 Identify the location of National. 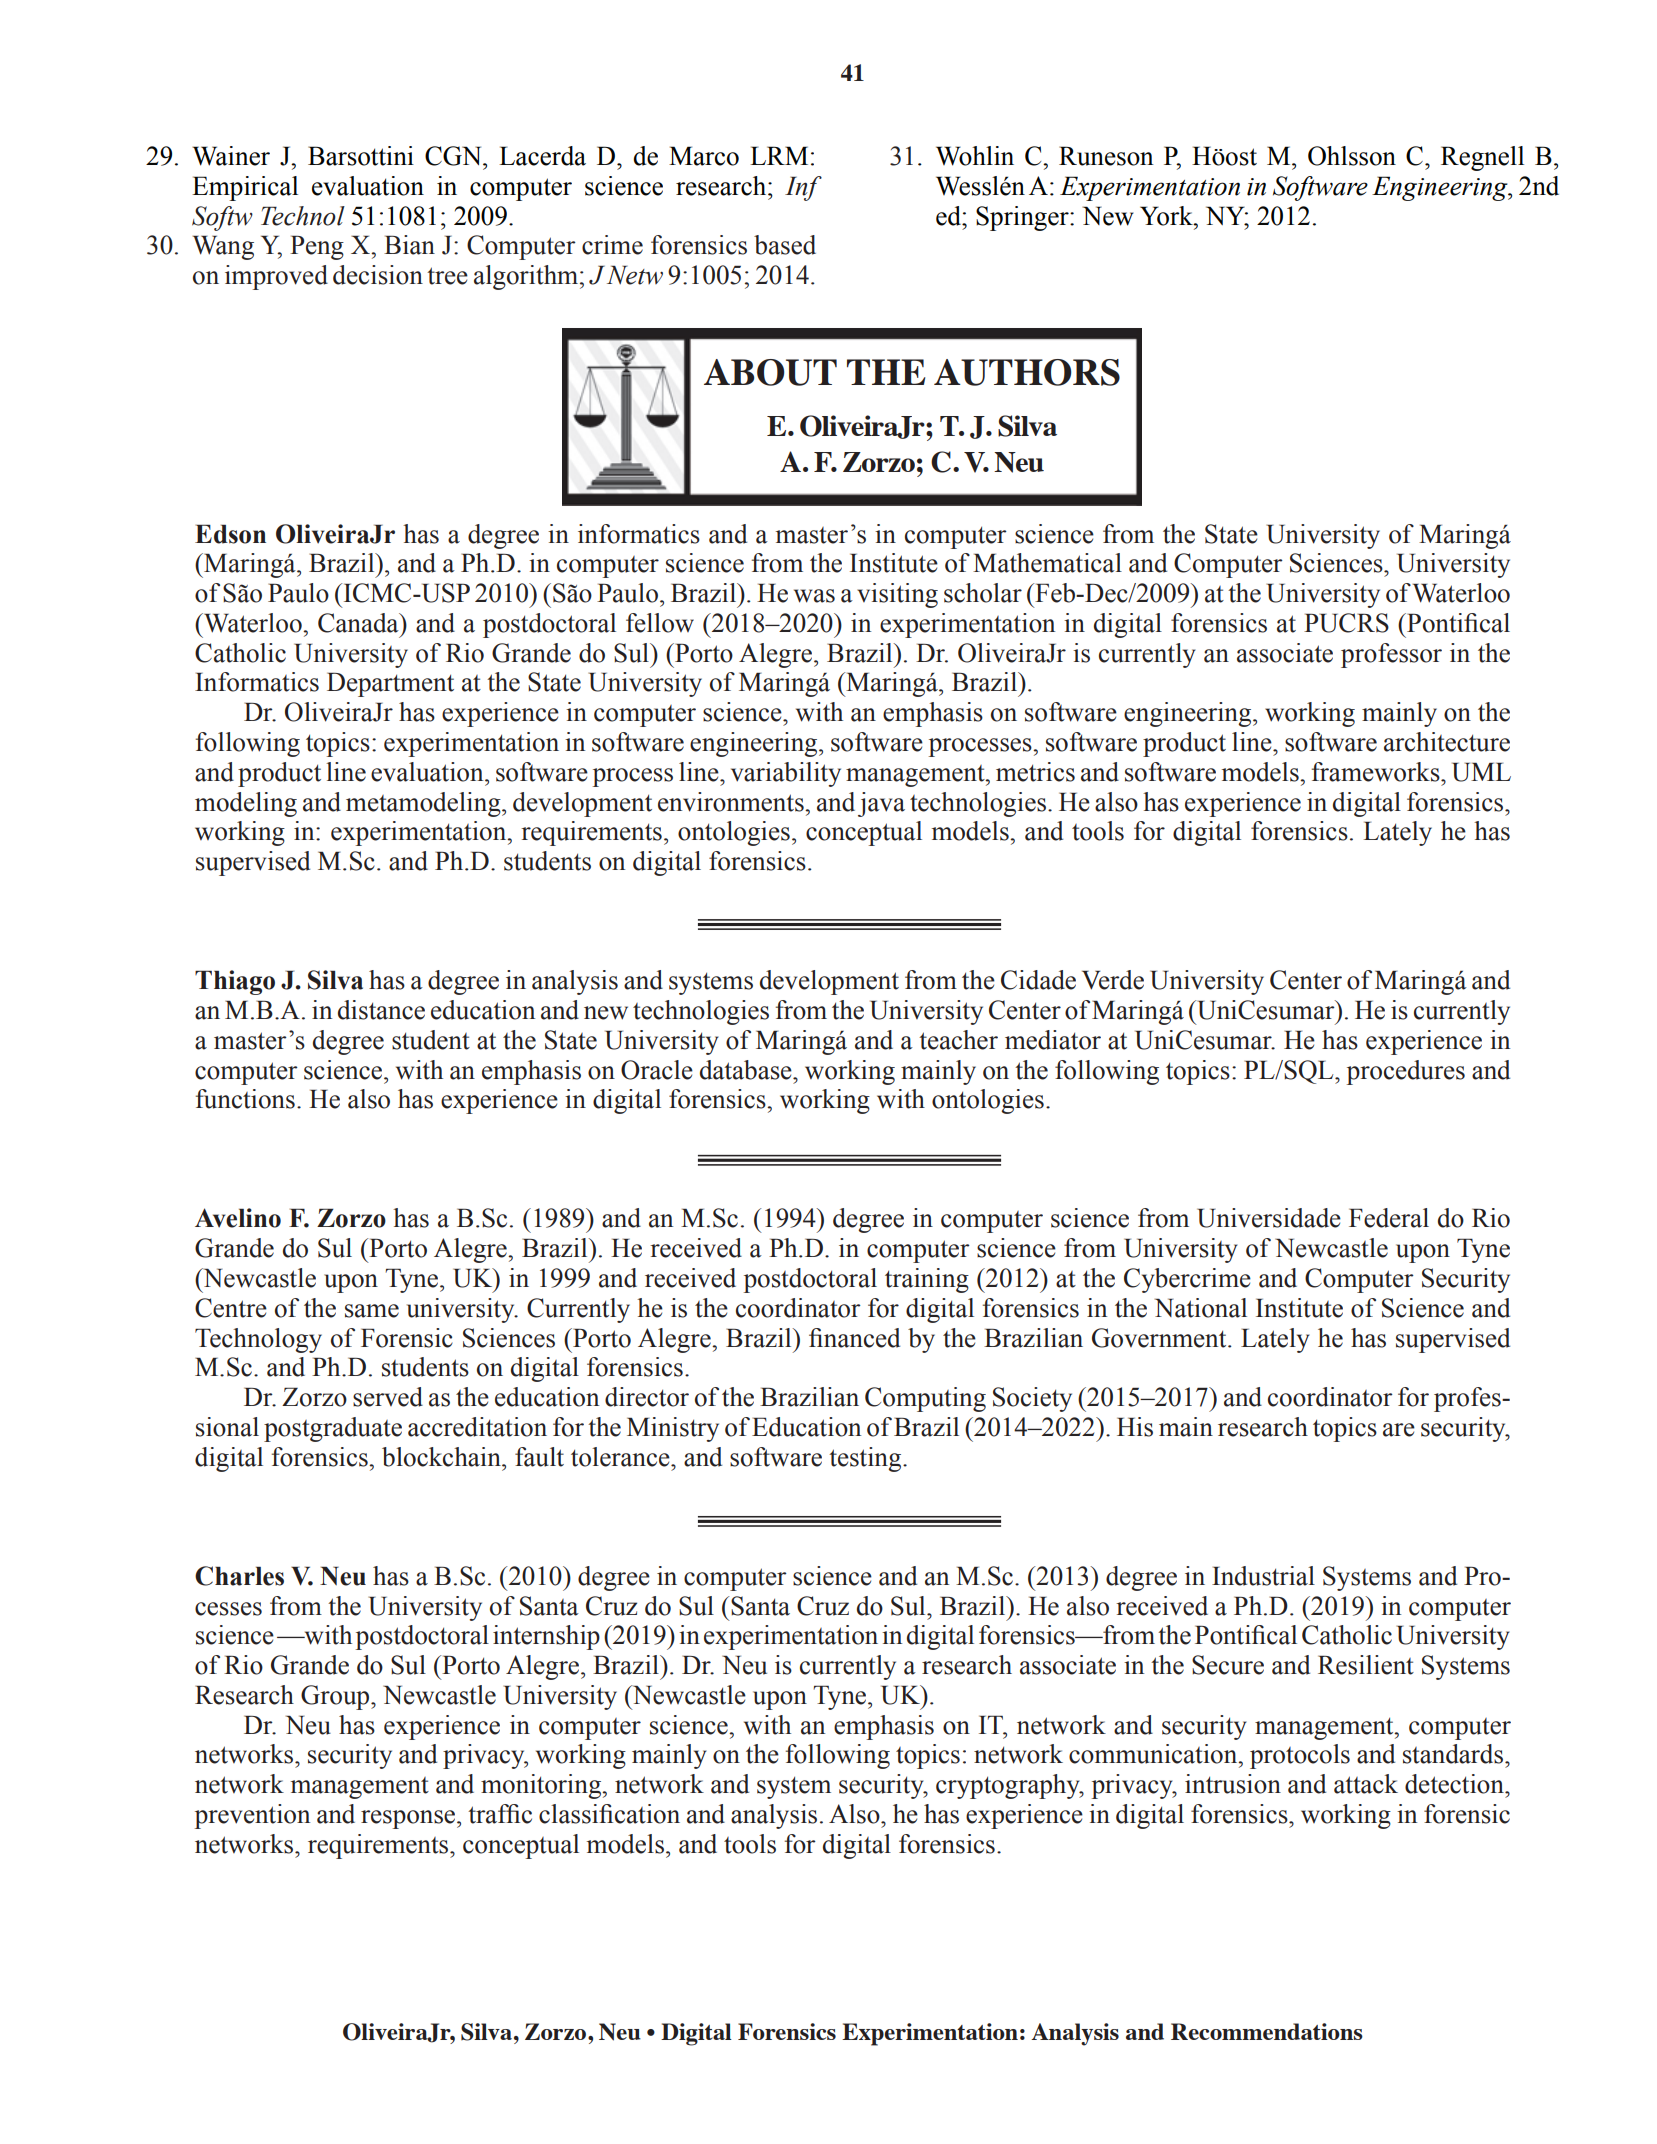
(1201, 1308).
